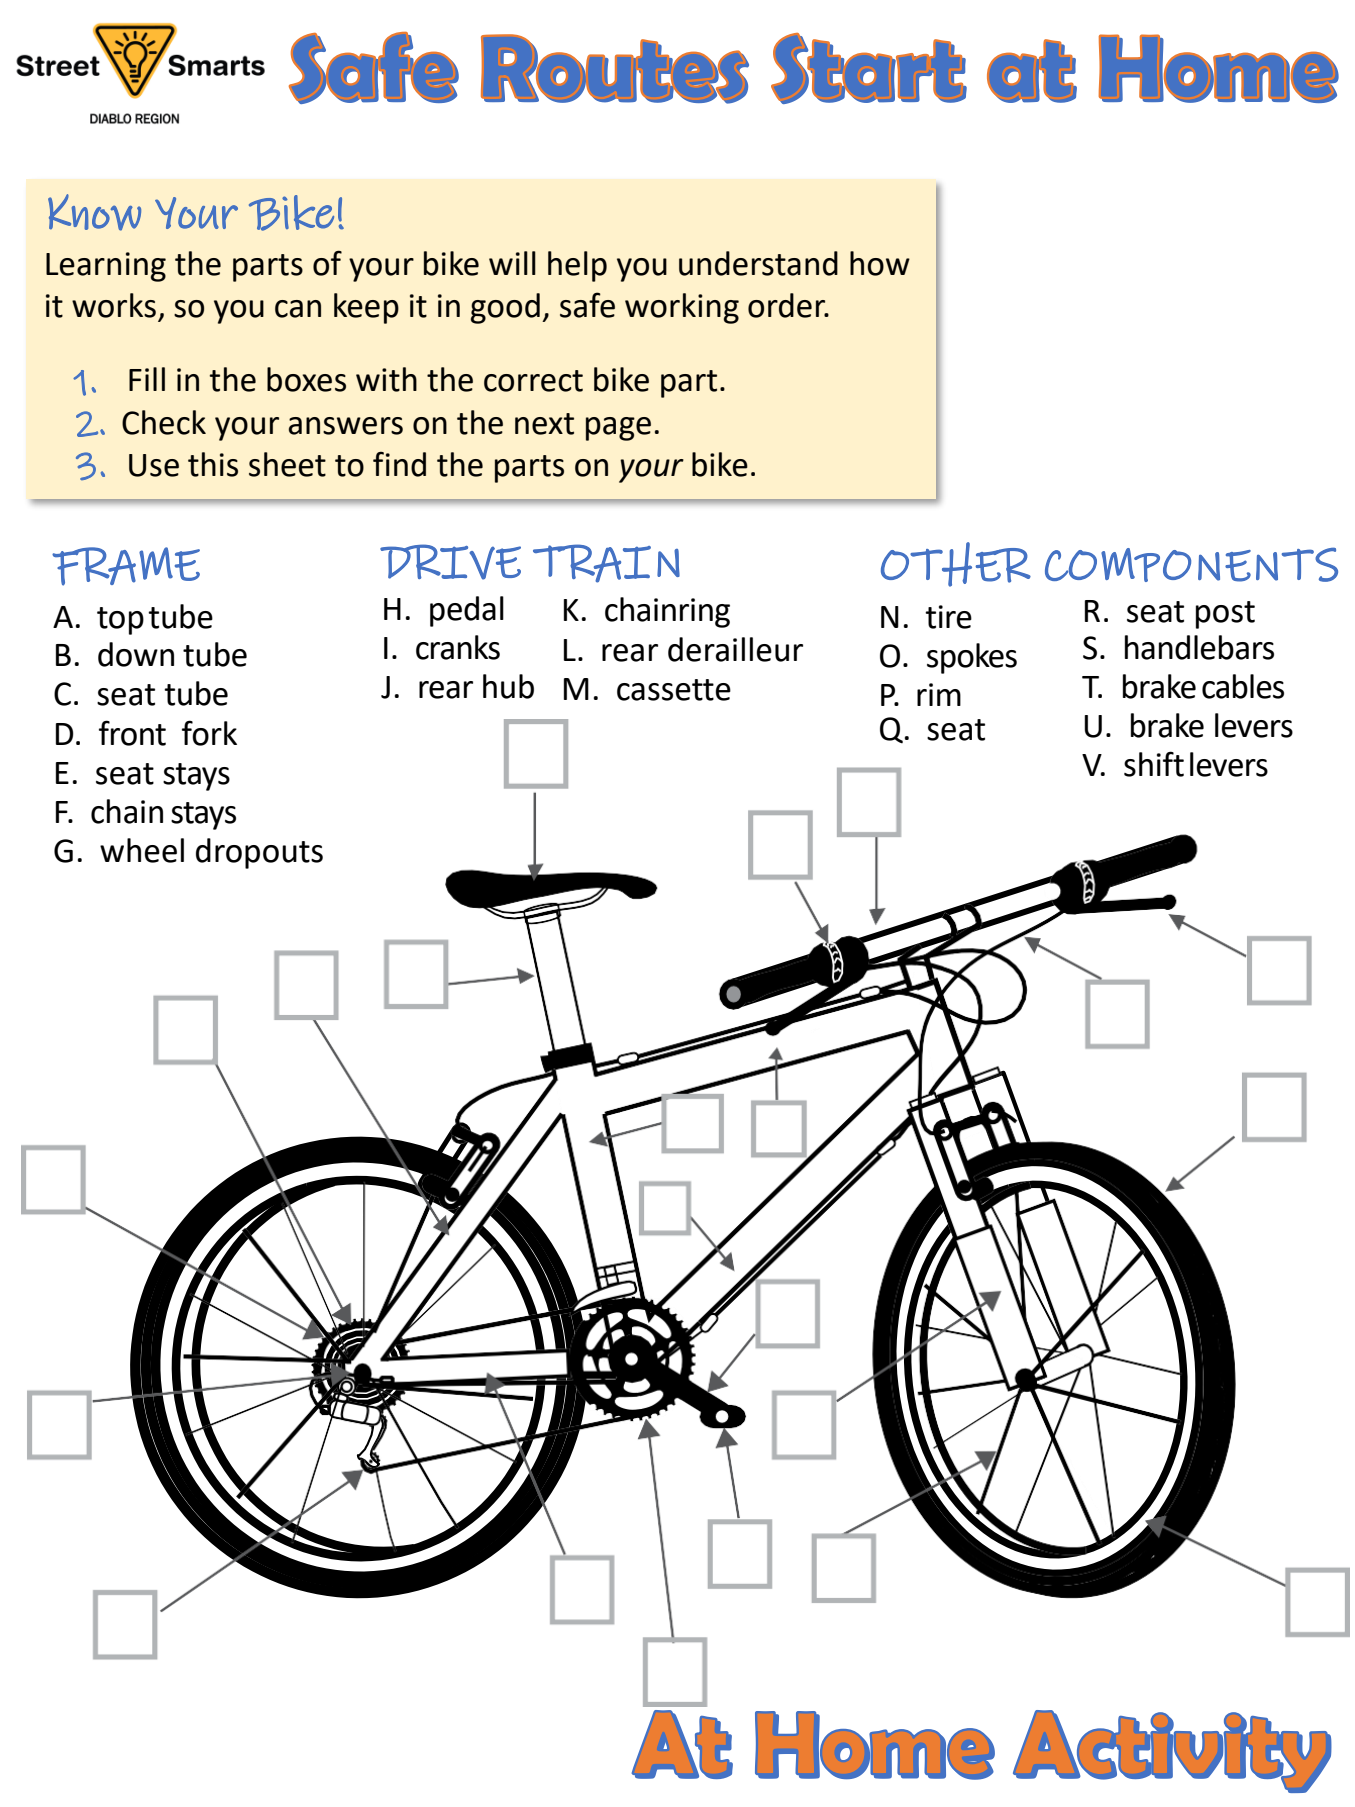 This image has height=1807, width=1355. I want to click on handlebars, so click(1199, 647).
